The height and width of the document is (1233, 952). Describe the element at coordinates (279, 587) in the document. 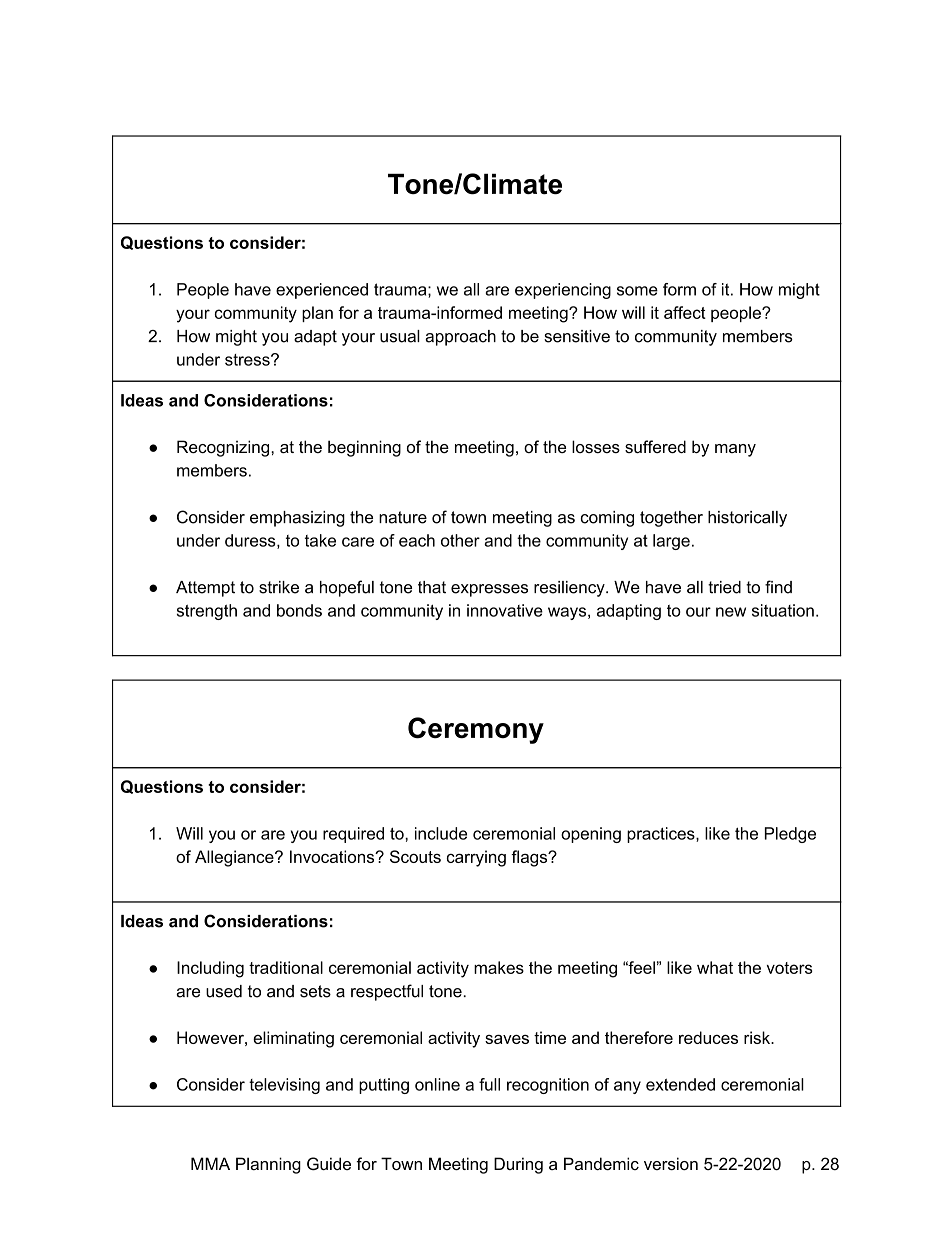

I see `strike` at that location.
